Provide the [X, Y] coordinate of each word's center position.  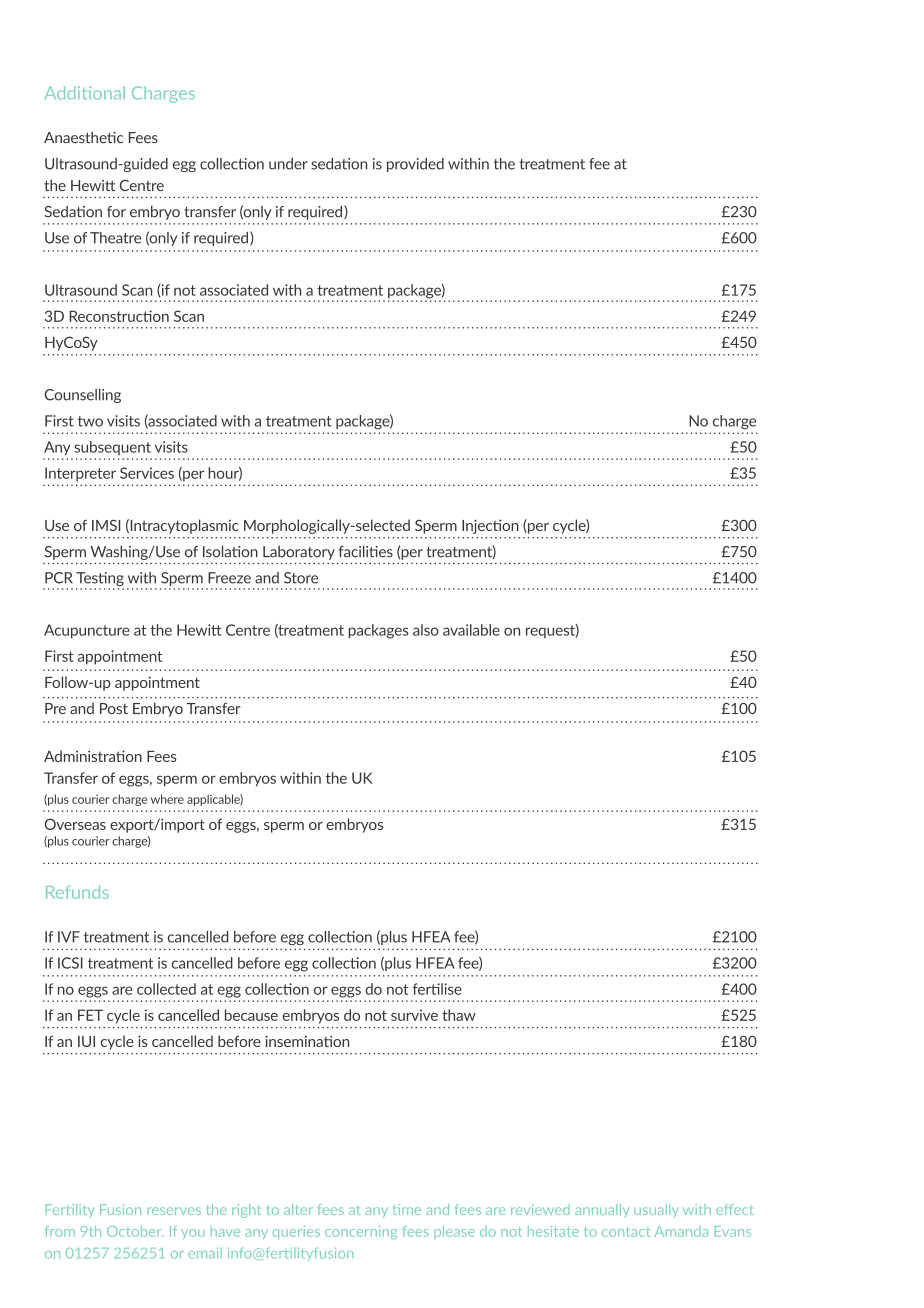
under [288, 164]
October [135, 1231]
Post [114, 708]
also [426, 630]
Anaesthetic [83, 137]
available [471, 630]
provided [415, 165]
